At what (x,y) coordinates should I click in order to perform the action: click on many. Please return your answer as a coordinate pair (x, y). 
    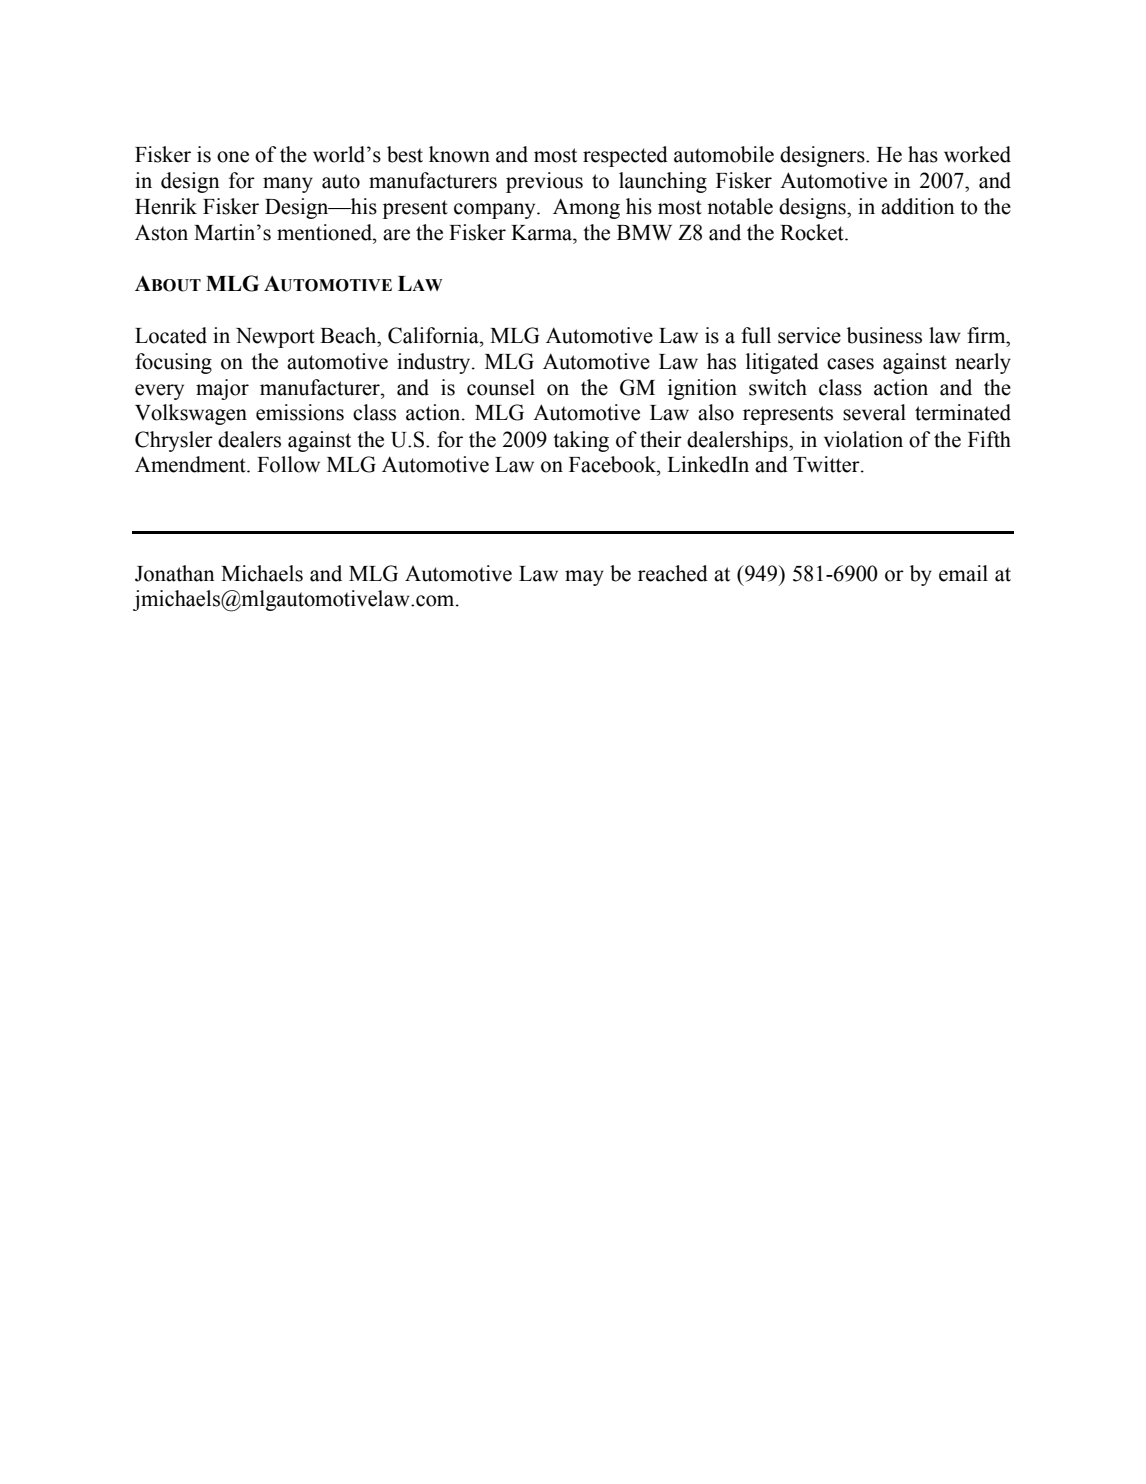
    Looking at the image, I should click on (288, 185).
